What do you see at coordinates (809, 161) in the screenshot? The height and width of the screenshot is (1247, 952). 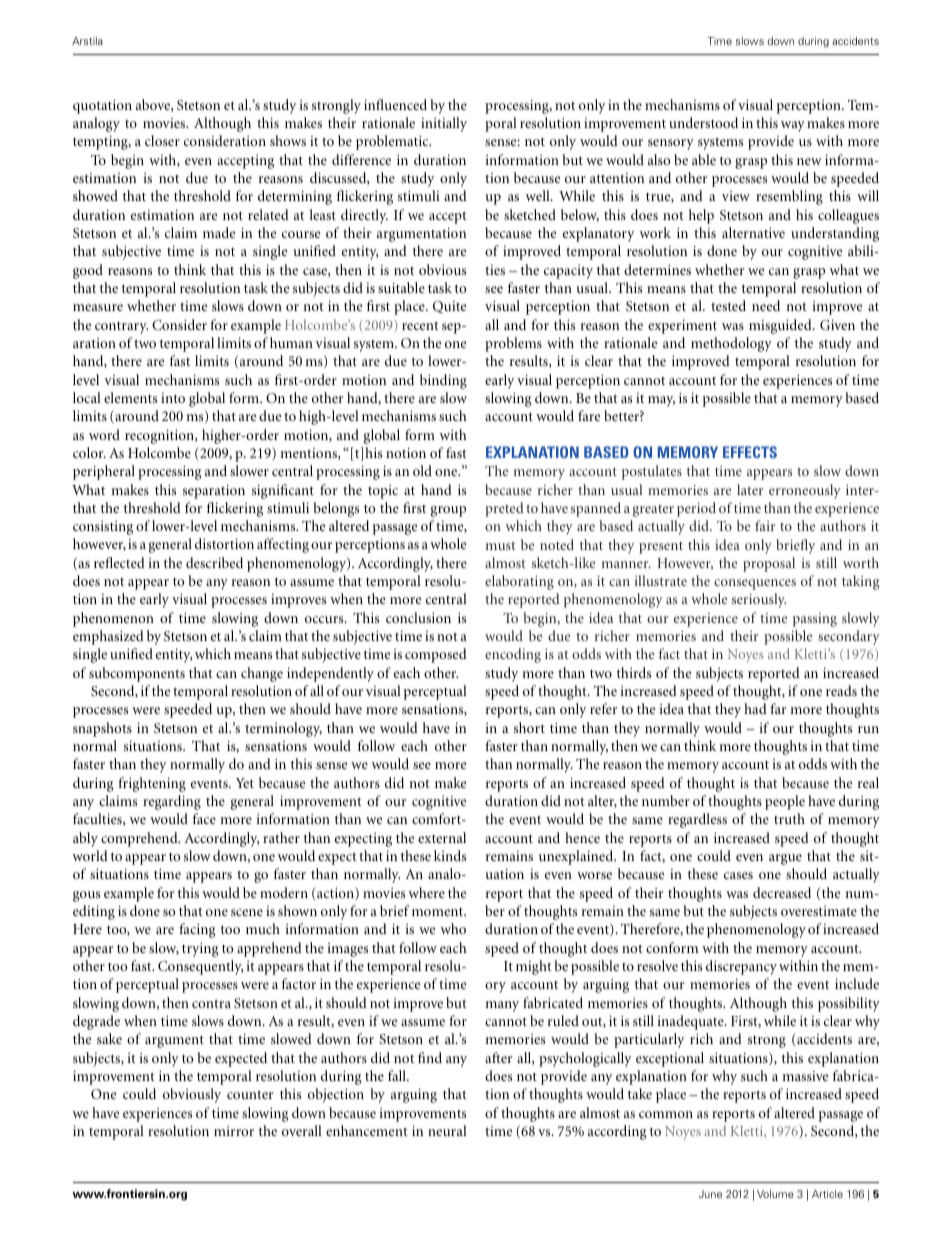 I see `new` at bounding box center [809, 161].
